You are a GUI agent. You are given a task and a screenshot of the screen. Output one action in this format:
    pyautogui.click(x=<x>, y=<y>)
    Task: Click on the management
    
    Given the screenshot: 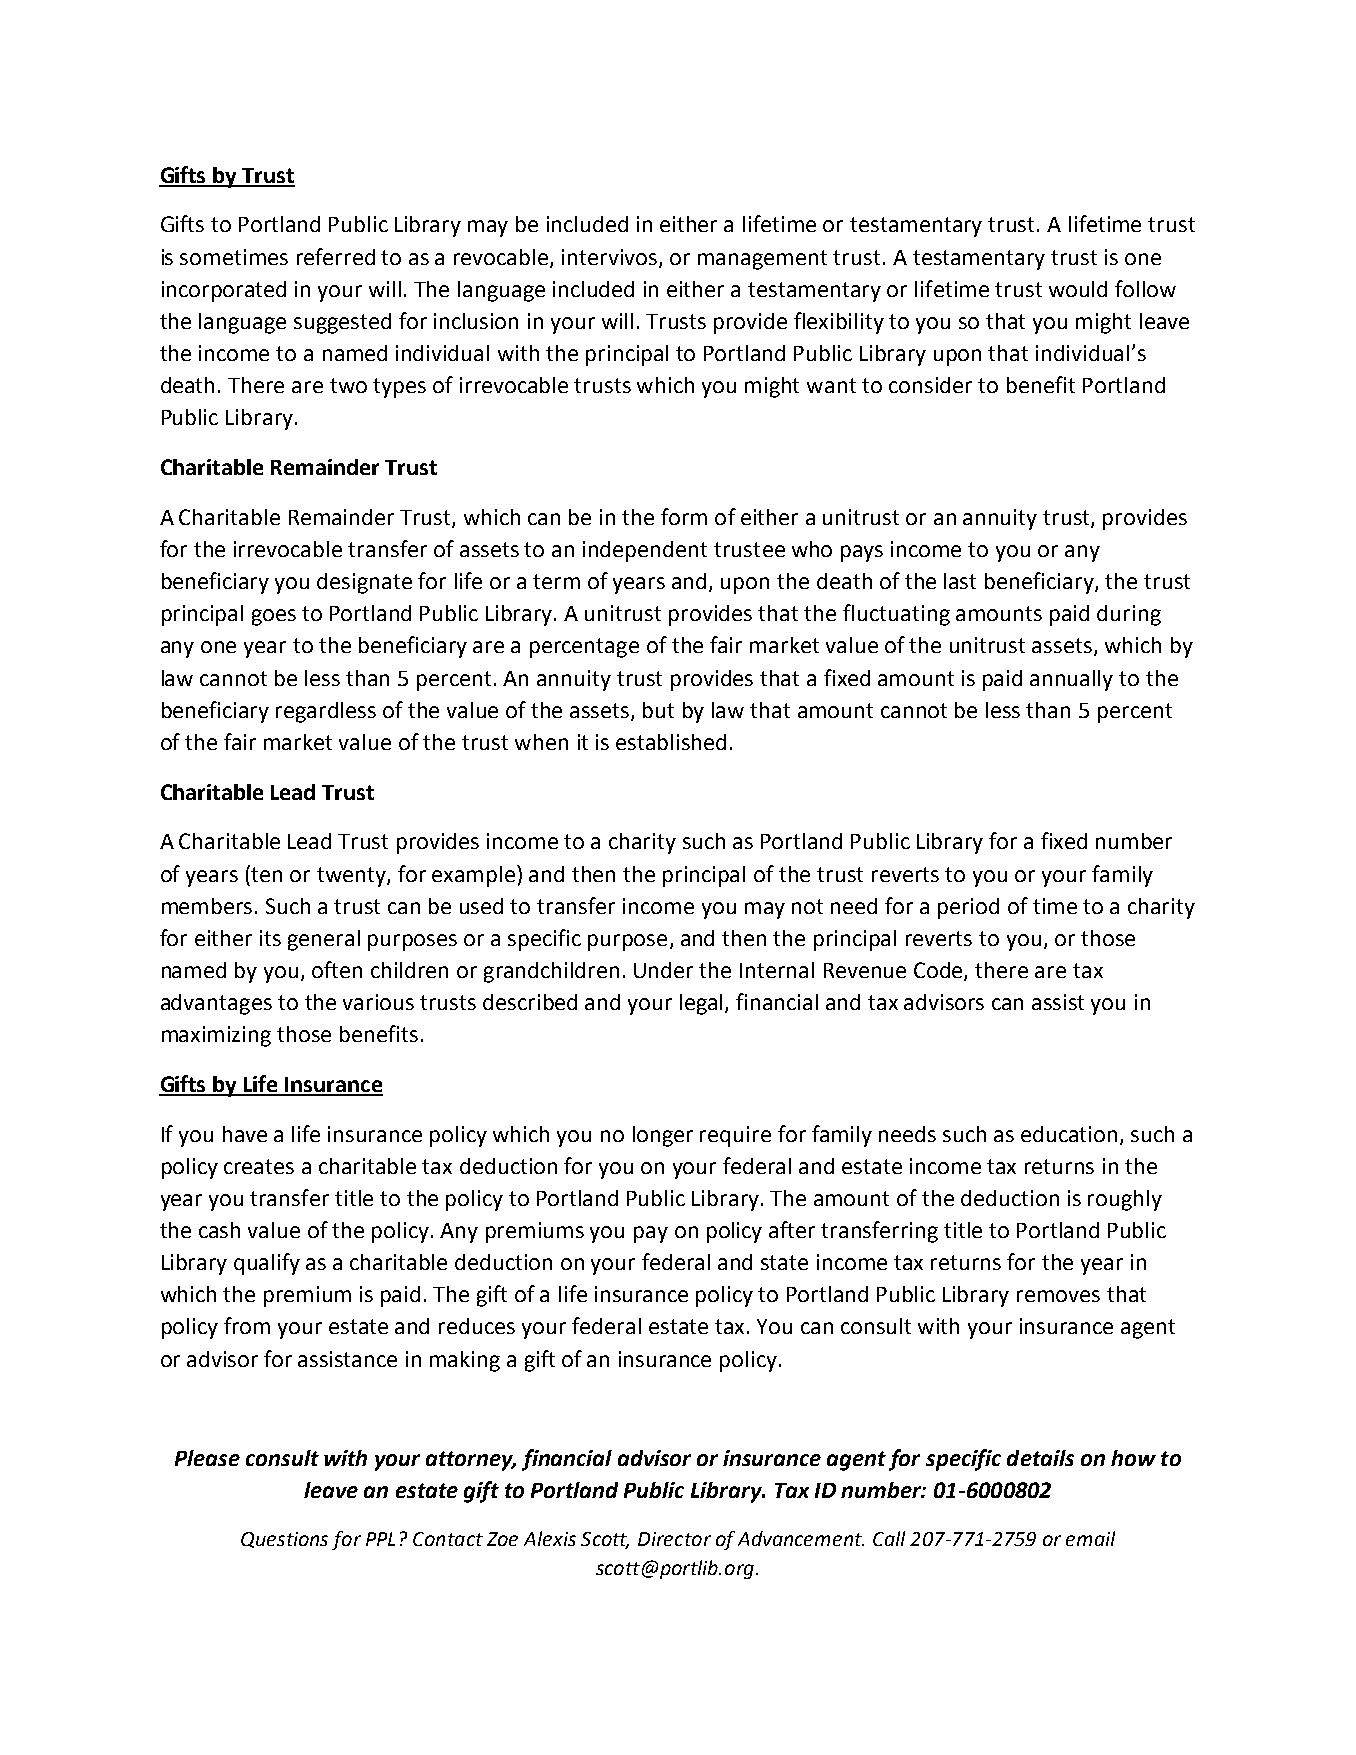 What is the action you would take?
    pyautogui.click(x=762, y=260)
